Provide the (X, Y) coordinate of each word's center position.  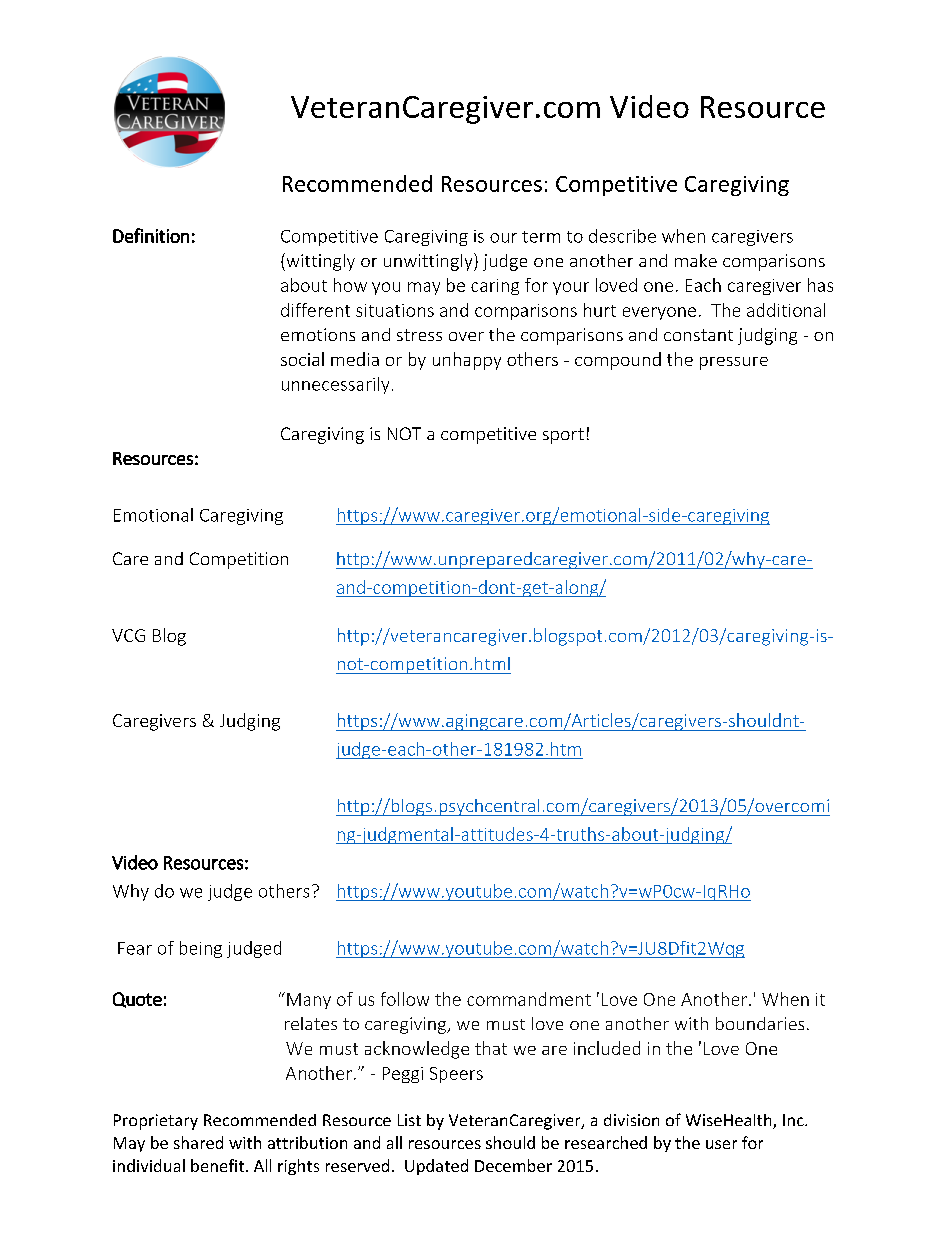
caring (495, 287)
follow (405, 999)
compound (618, 361)
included (607, 1048)
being (201, 949)
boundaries (760, 1023)
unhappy (467, 361)
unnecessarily (335, 385)
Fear (135, 948)
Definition (151, 235)
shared (198, 1142)
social (302, 359)
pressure (734, 363)
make (696, 260)
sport (563, 436)
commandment (529, 999)
